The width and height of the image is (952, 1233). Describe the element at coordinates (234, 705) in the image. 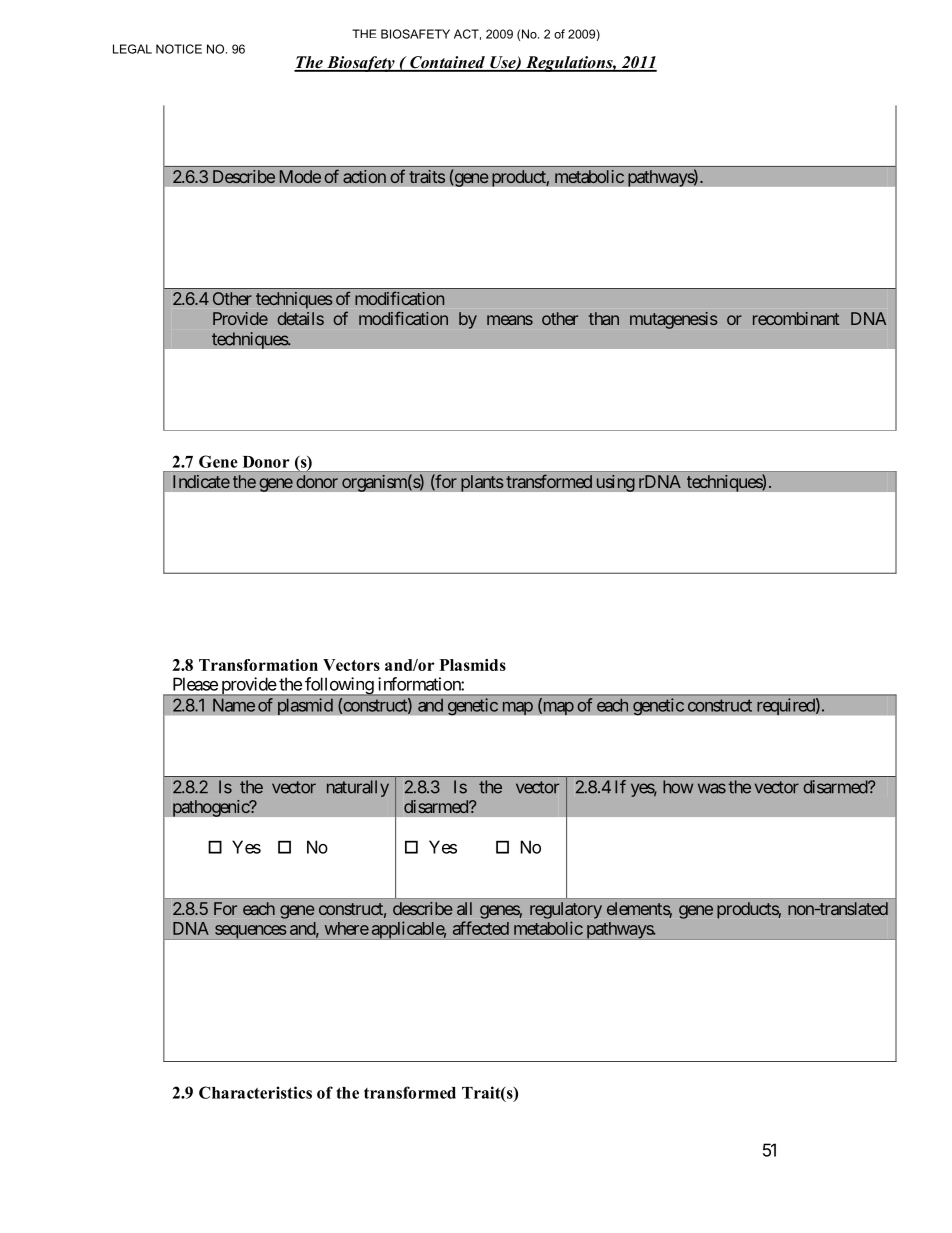

I see `Name` at that location.
